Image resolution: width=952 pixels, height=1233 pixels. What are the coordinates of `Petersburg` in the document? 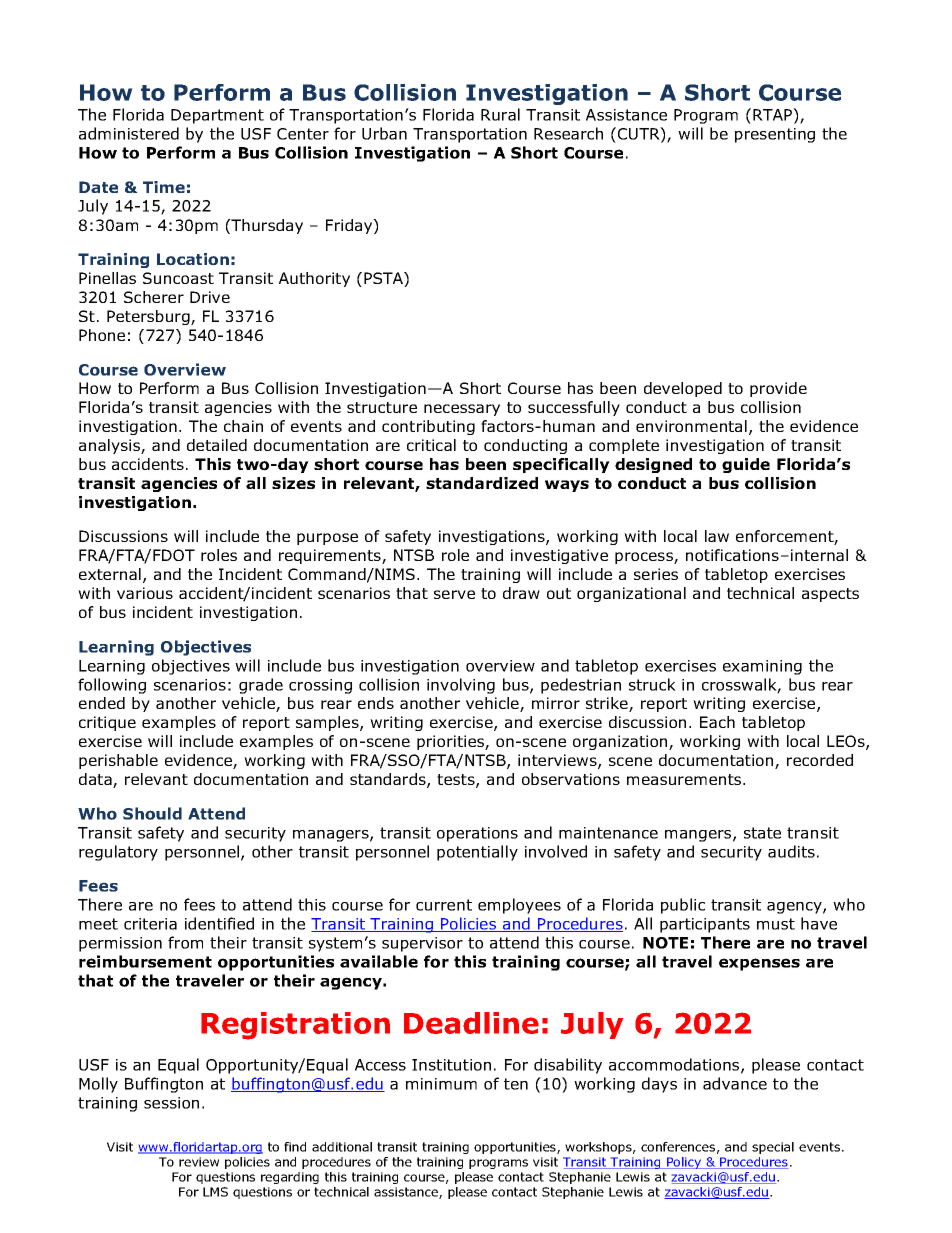 It's located at (149, 317).
